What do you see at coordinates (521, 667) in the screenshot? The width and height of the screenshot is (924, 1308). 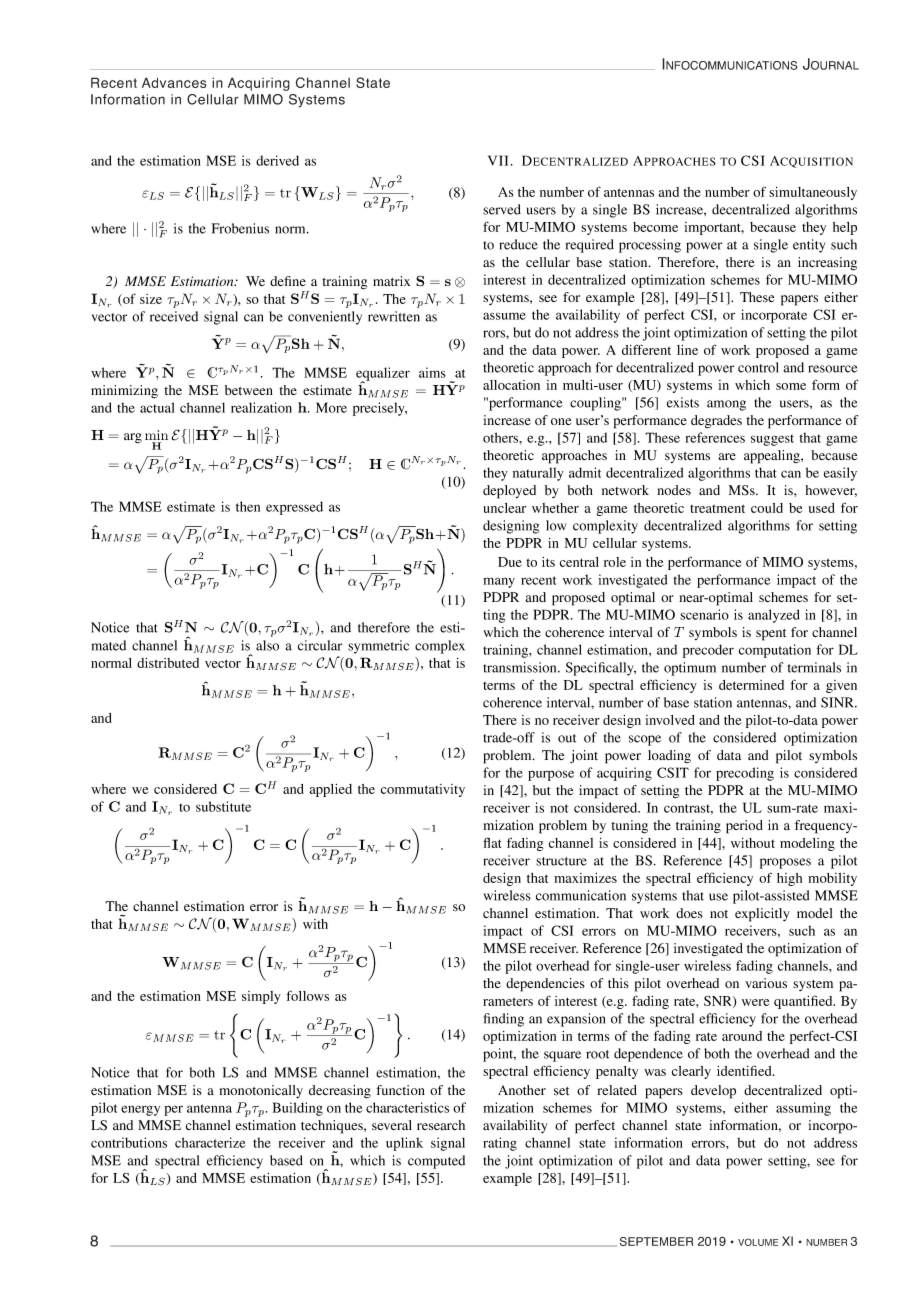 I see `transmission` at bounding box center [521, 667].
